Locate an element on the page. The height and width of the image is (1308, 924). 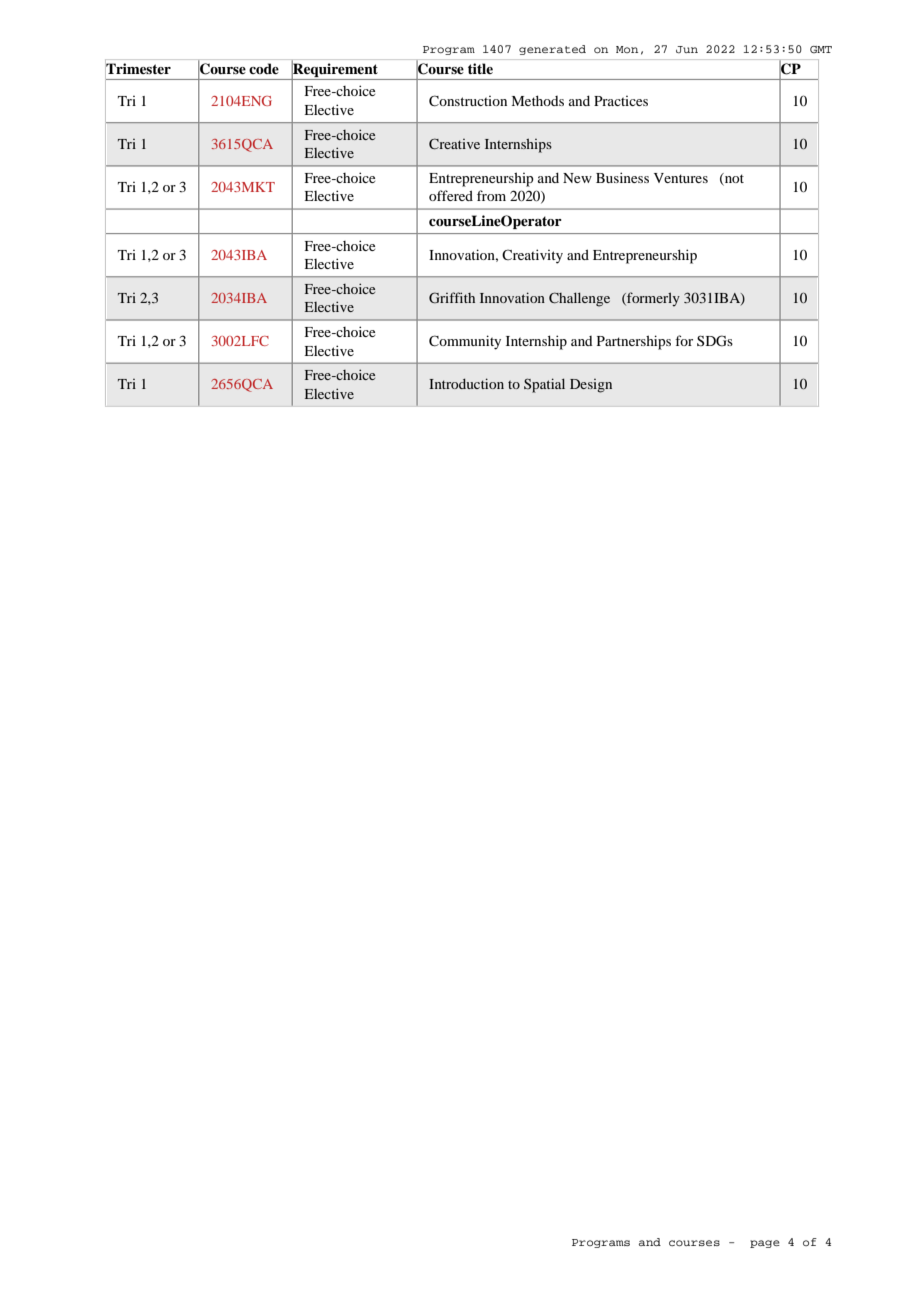
title is located at coordinates (480, 68).
